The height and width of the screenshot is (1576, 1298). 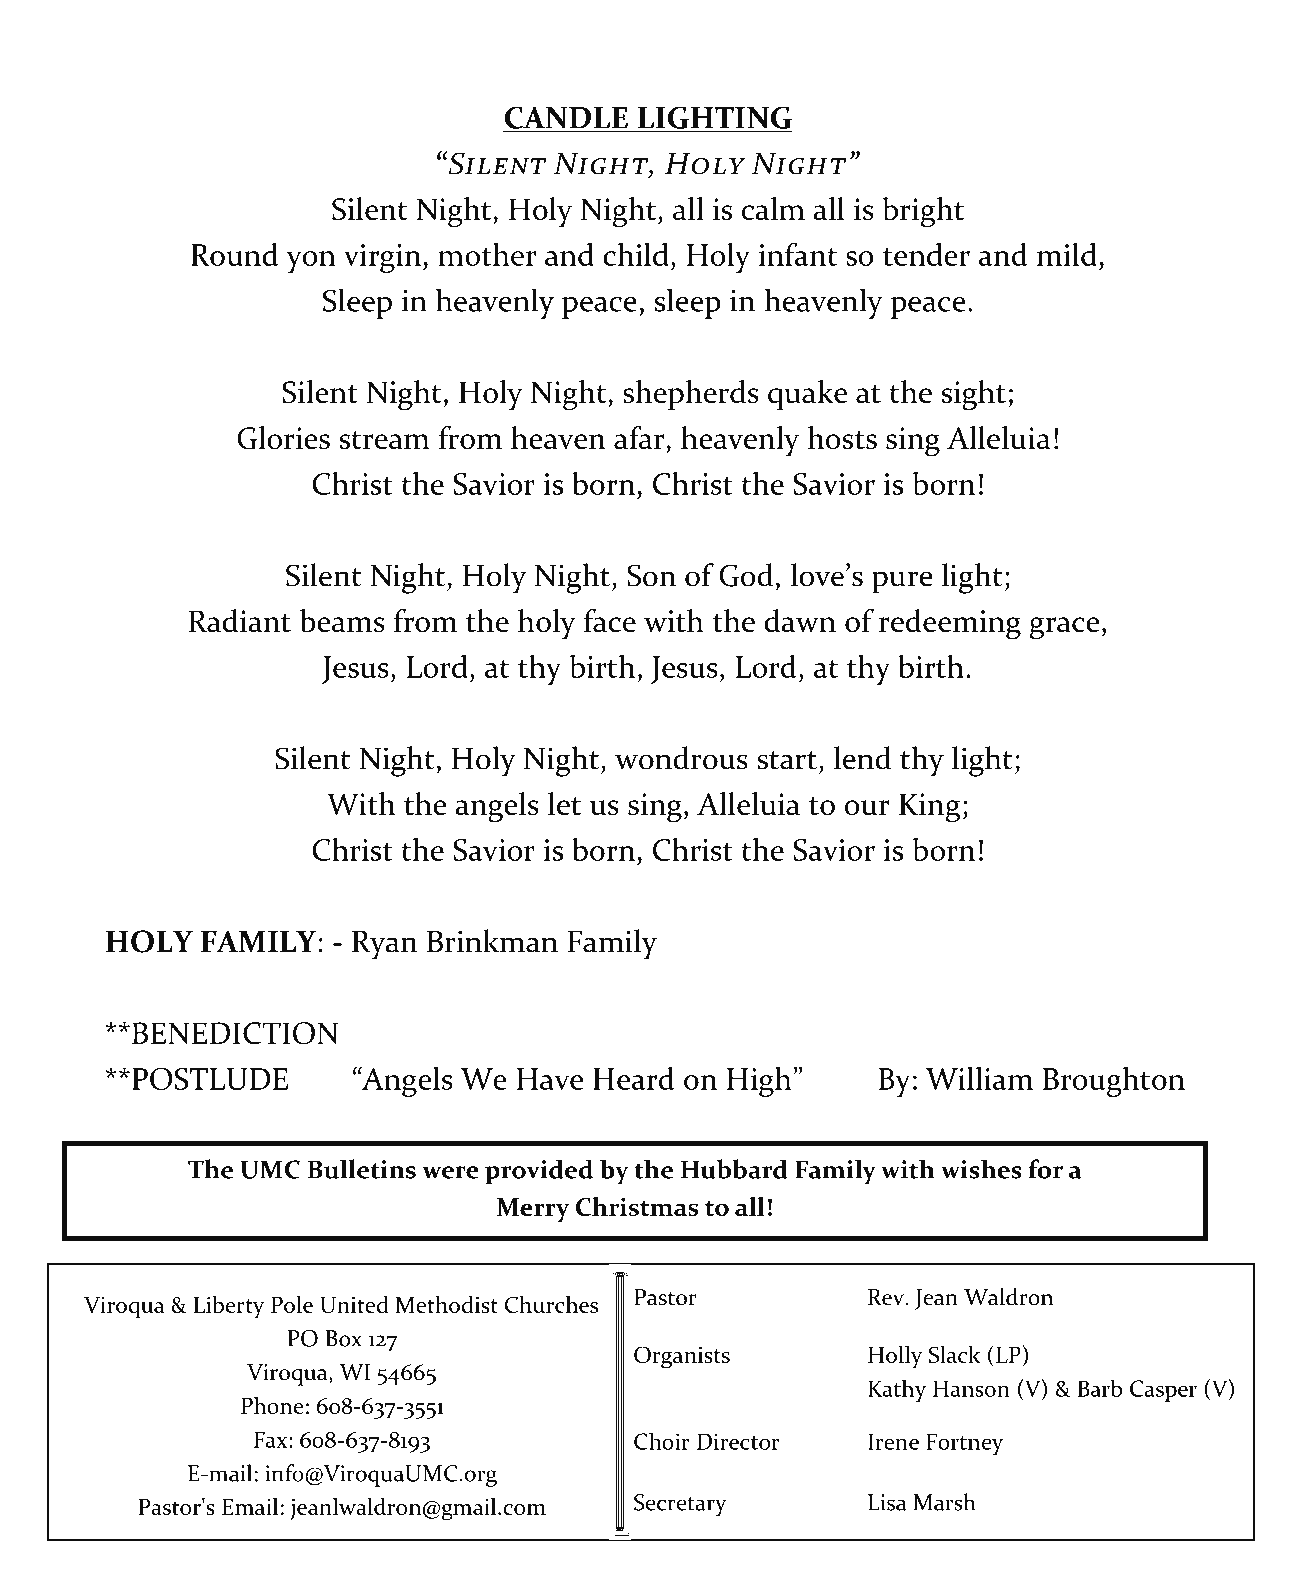 What do you see at coordinates (342, 620) in the screenshot?
I see `beams` at bounding box center [342, 620].
